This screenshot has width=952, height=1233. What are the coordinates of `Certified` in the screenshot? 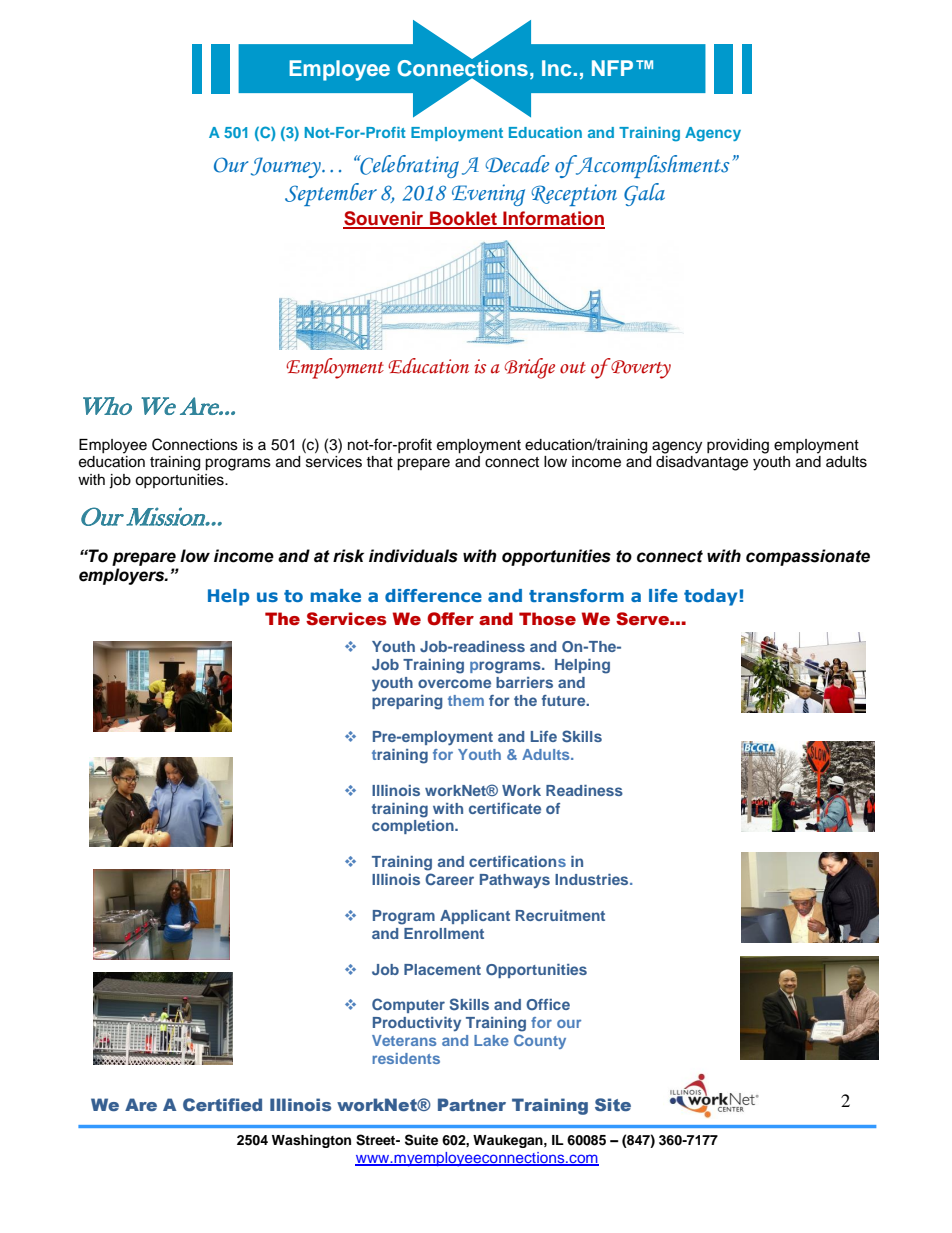 It's located at (222, 1104).
